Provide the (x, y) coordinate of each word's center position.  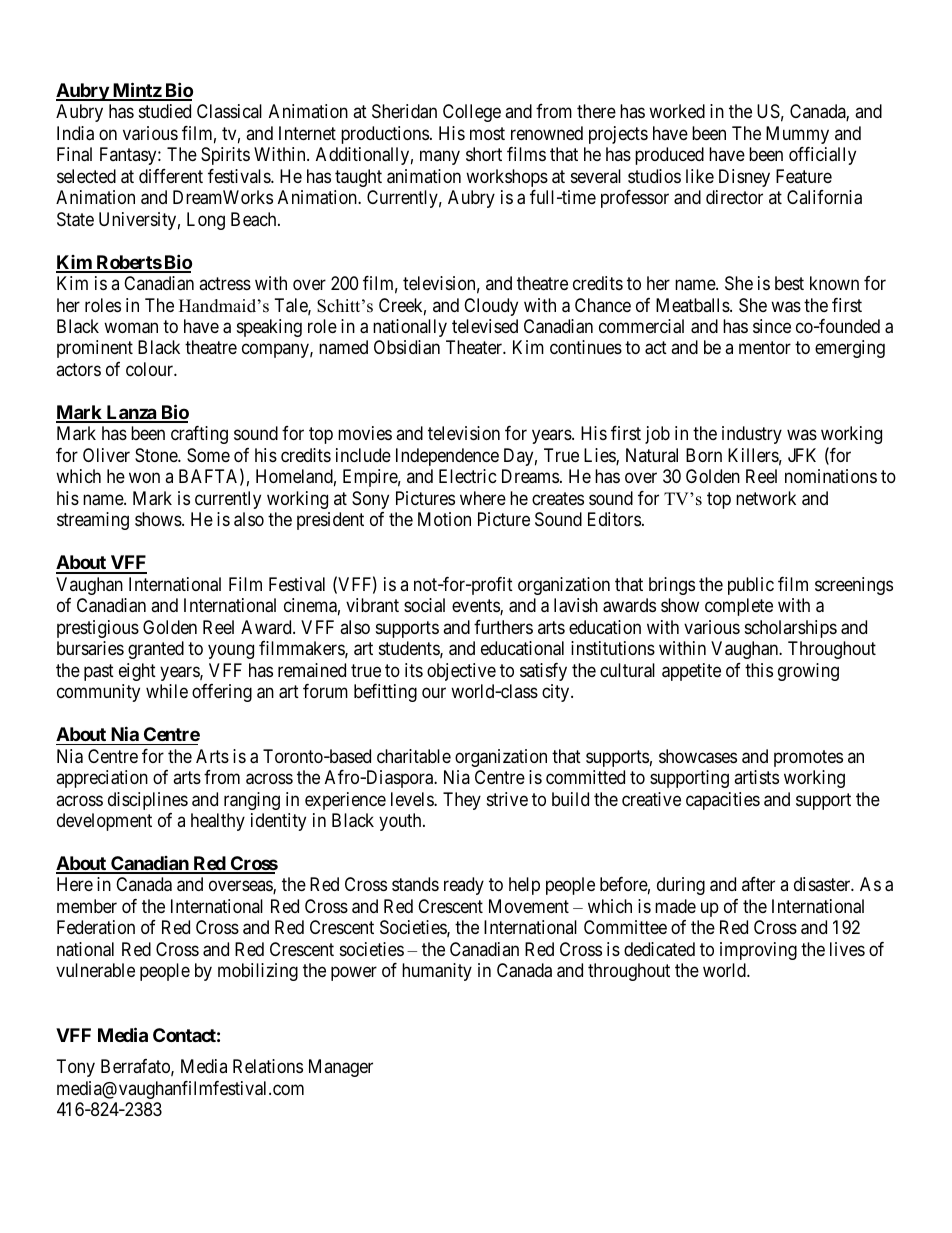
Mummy (797, 135)
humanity (437, 972)
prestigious (98, 629)
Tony (76, 1068)
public (751, 586)
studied (165, 111)
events (476, 607)
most (487, 133)
